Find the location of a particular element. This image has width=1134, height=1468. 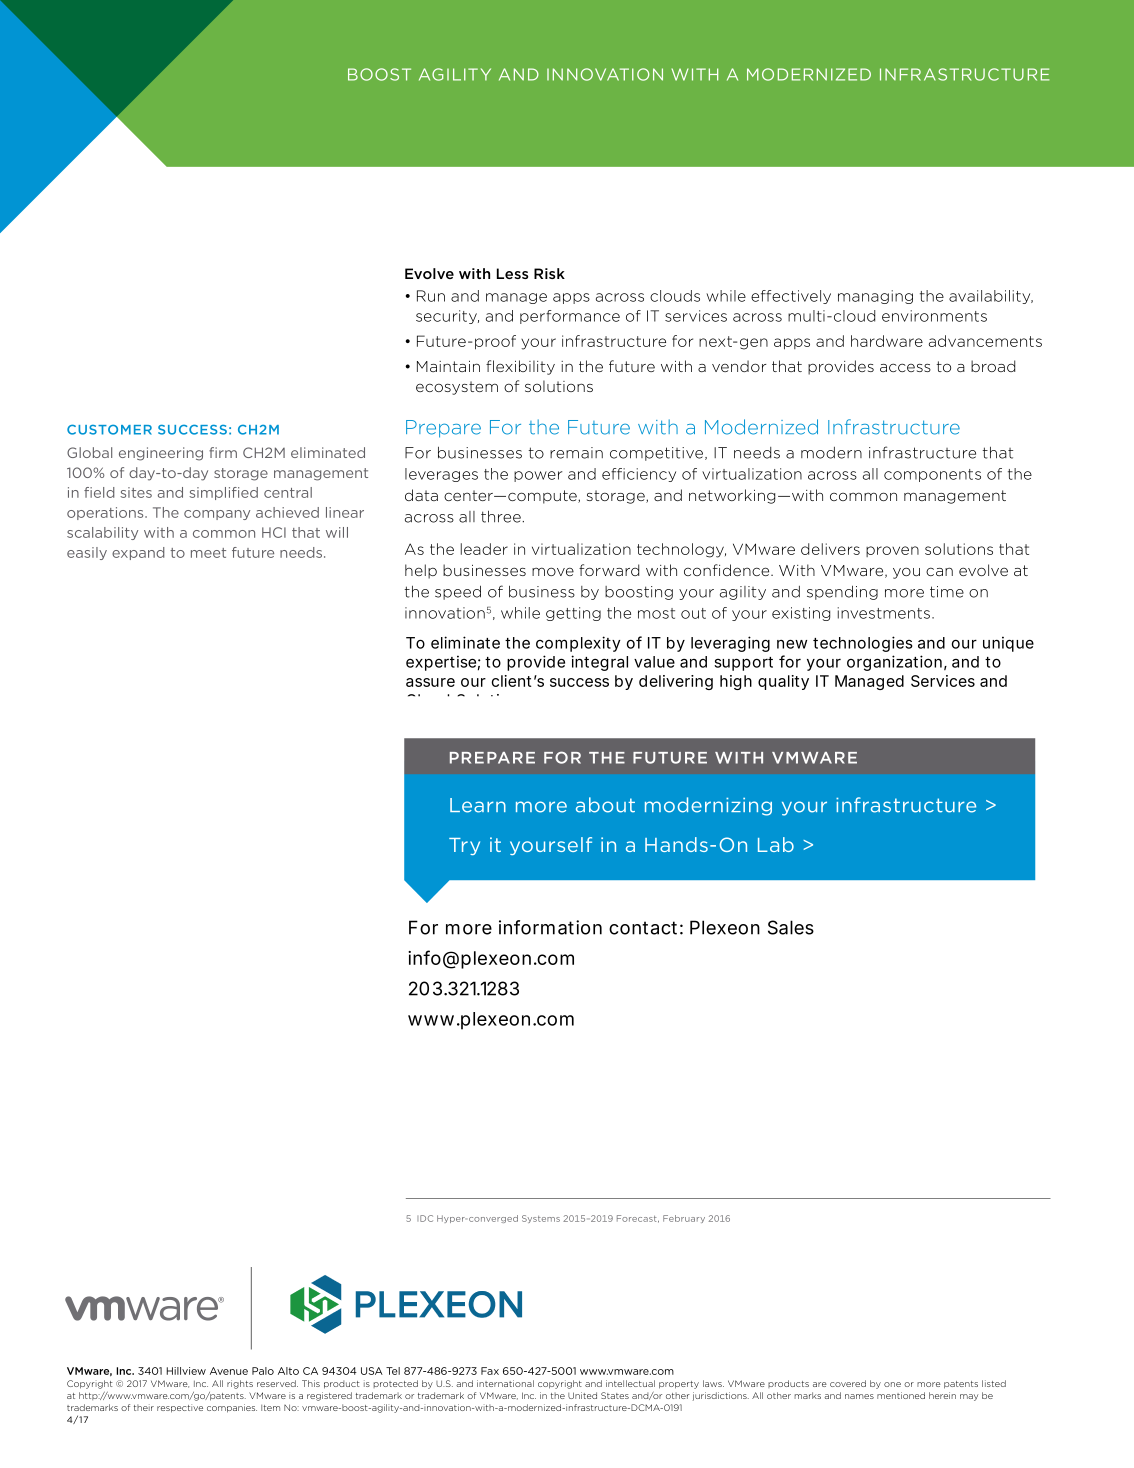

complexity is located at coordinates (578, 644).
